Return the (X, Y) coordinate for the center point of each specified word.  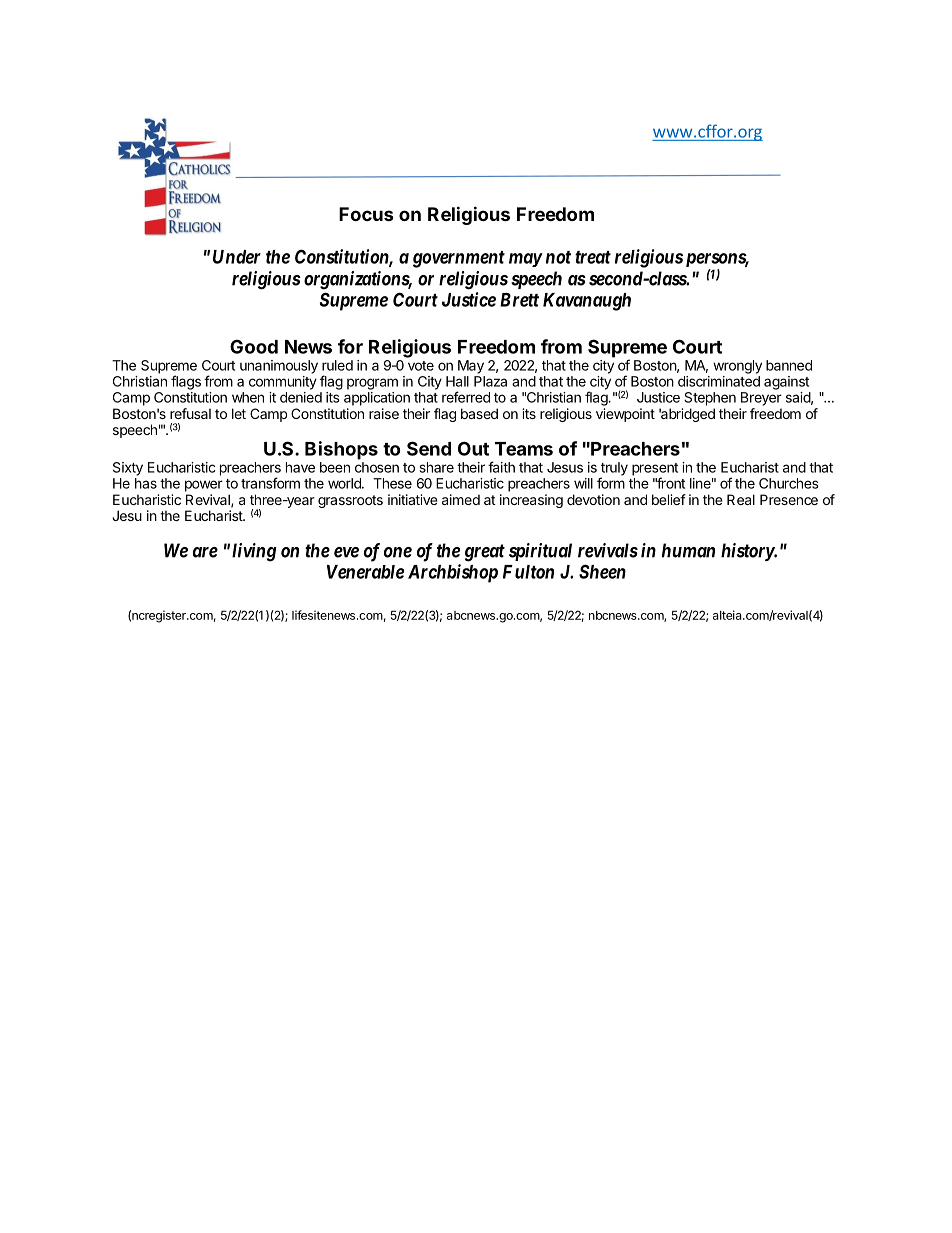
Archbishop (453, 573)
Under (237, 257)
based (479, 413)
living (254, 552)
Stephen (710, 399)
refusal (190, 413)
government (459, 259)
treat (593, 257)
